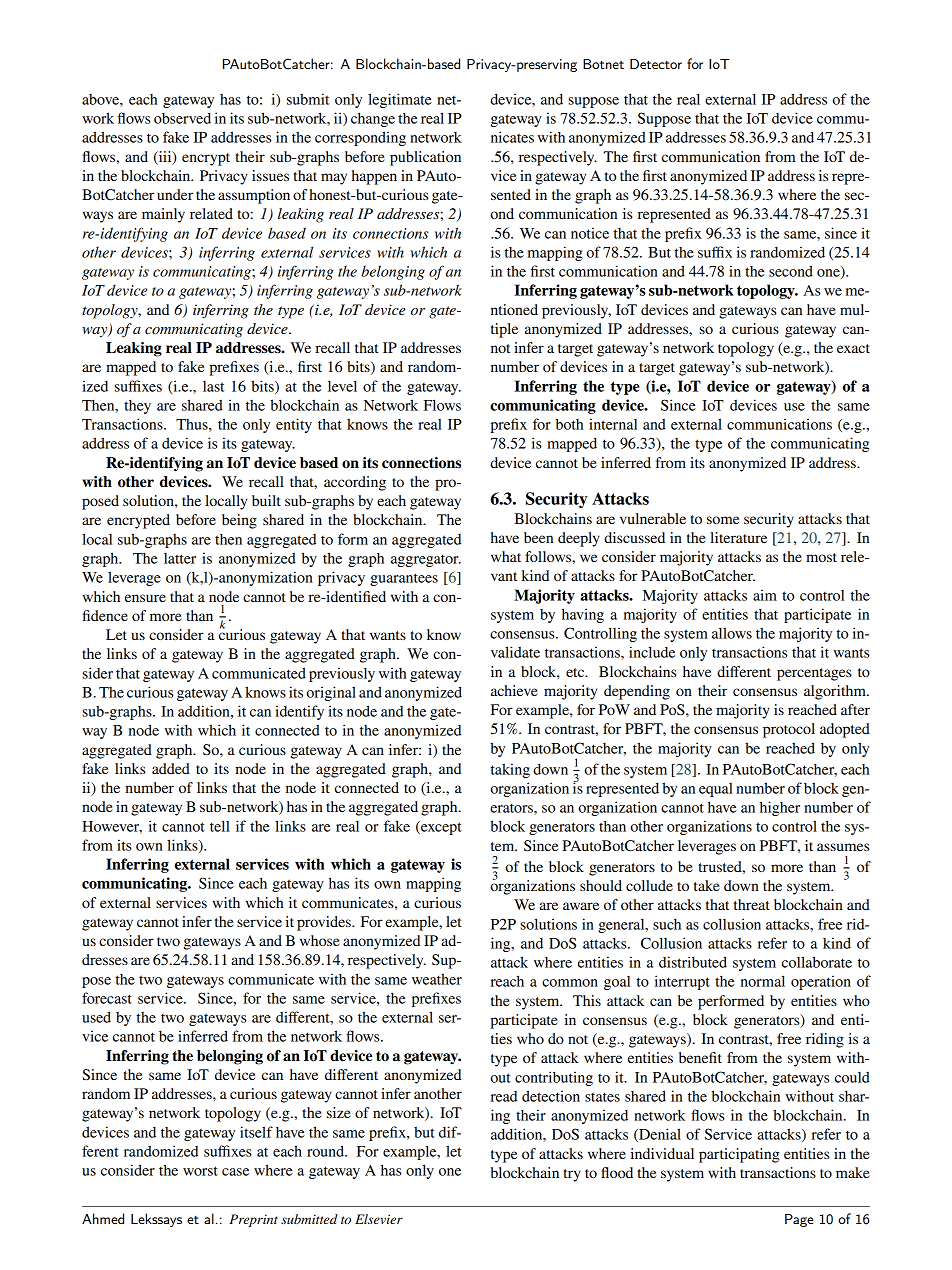 The image size is (952, 1270). What do you see at coordinates (656, 64) in the page?
I see `Detector` at bounding box center [656, 64].
